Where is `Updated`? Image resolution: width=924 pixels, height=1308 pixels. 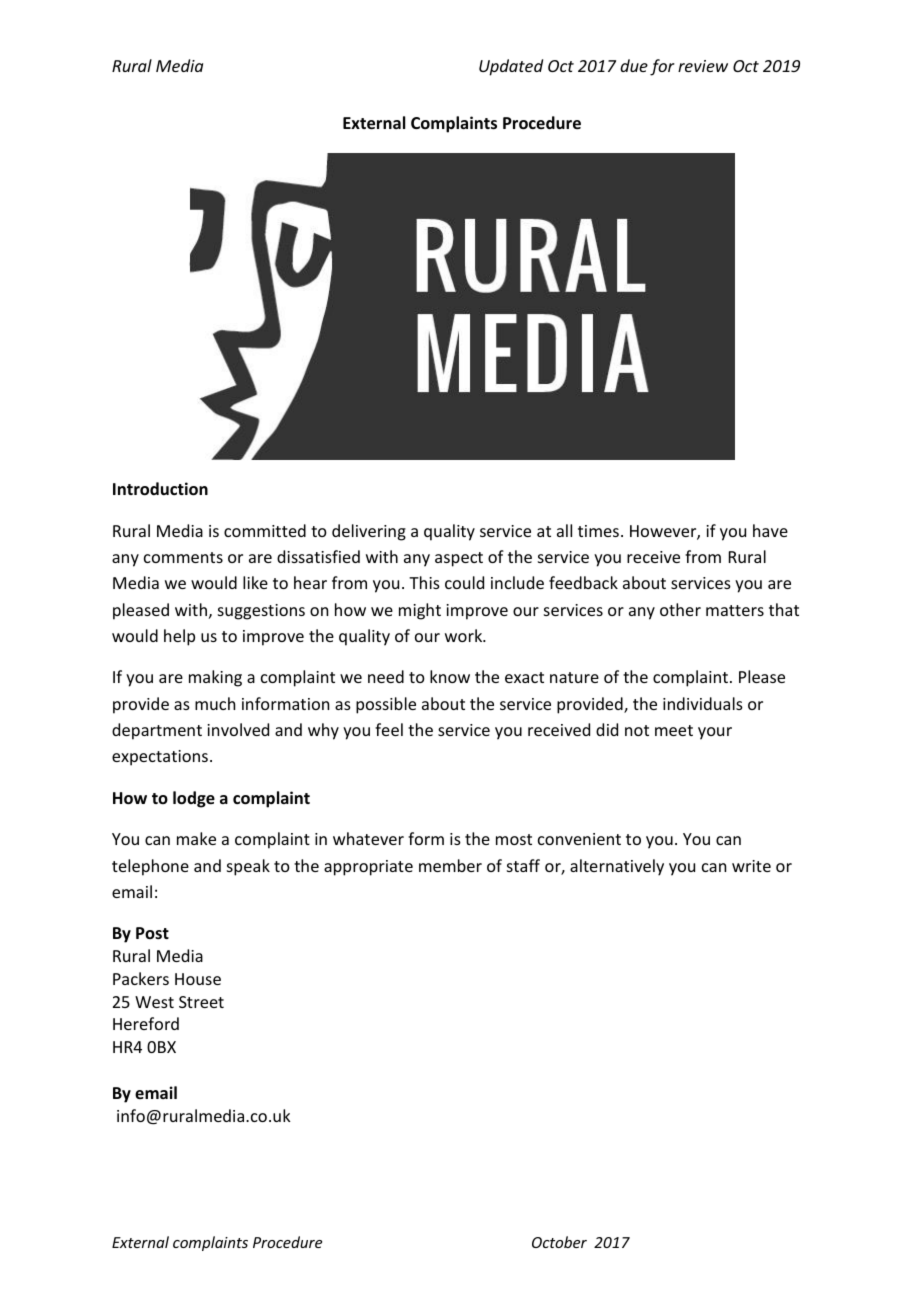
Updated is located at coordinates (511, 67).
